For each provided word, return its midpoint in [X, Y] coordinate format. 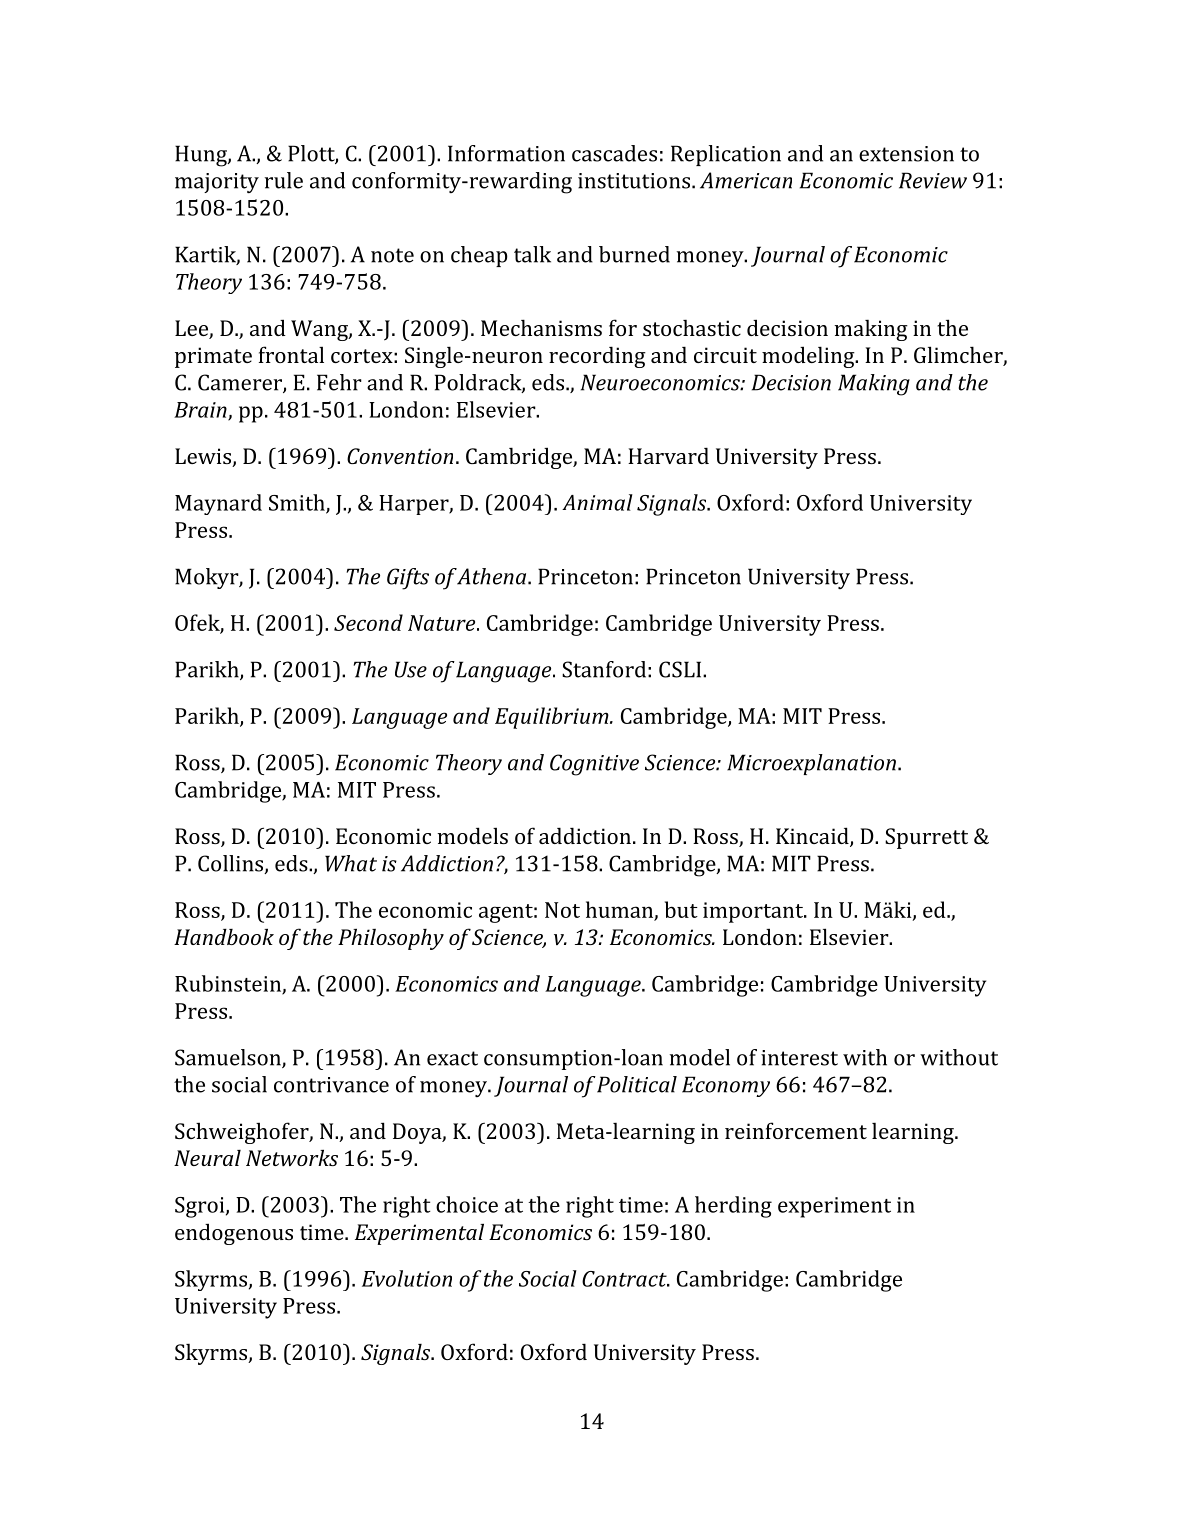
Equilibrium [553, 718]
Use [411, 669]
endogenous [234, 1234]
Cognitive [594, 765]
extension [906, 154]
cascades [614, 153]
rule [284, 180]
